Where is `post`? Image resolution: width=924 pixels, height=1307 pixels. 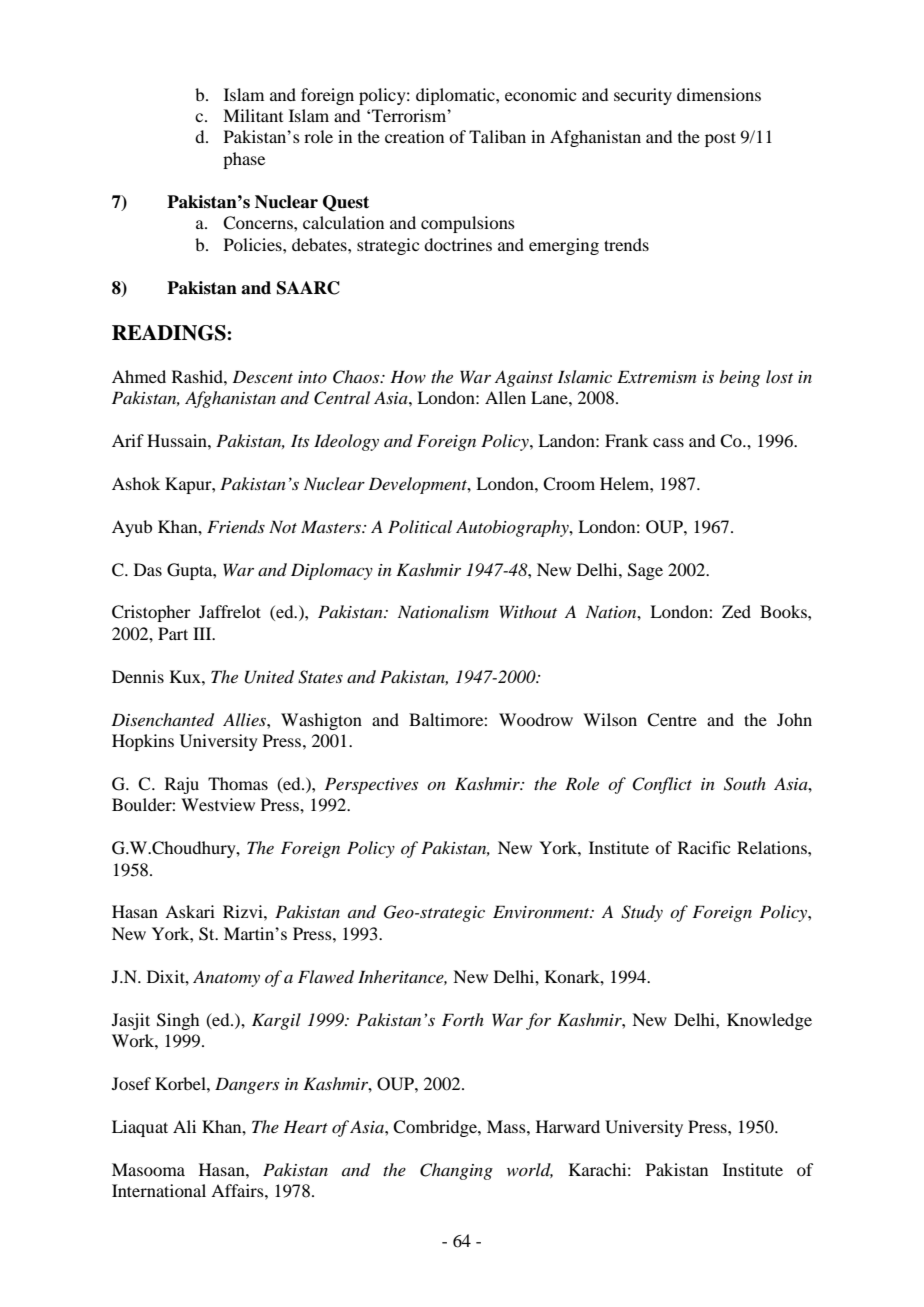 post is located at coordinates (720, 139).
